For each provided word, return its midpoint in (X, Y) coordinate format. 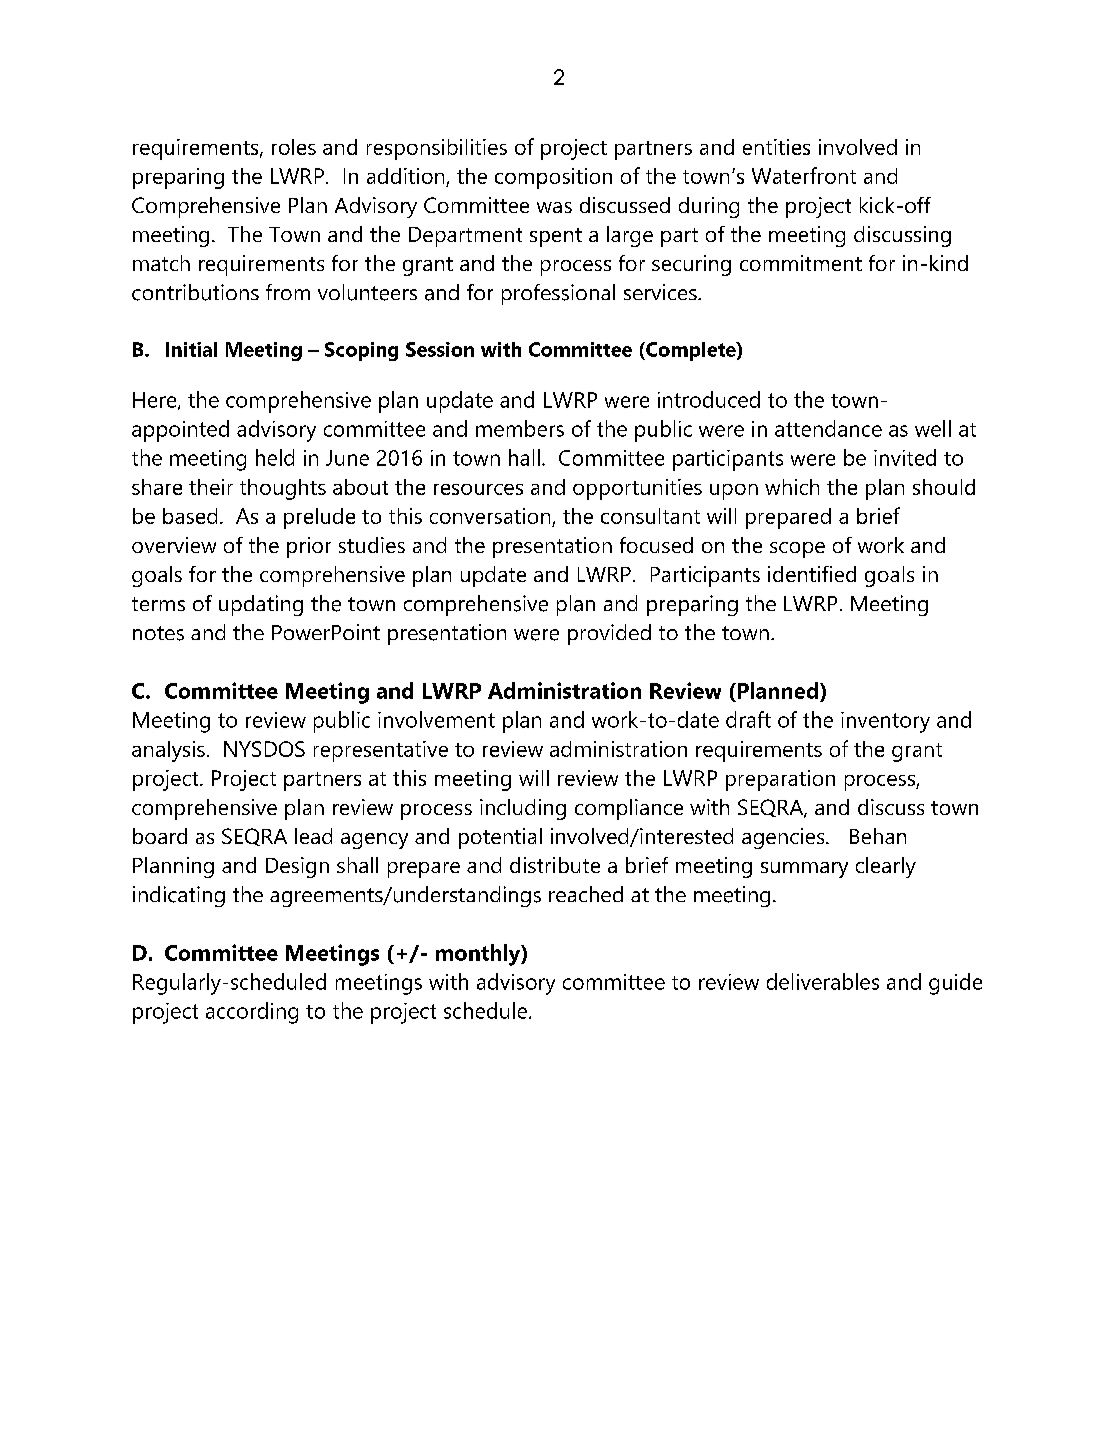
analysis (168, 751)
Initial (191, 349)
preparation (780, 780)
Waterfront (804, 175)
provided (609, 634)
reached (586, 894)
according (252, 1013)
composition (553, 178)
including (523, 809)
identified (812, 574)
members (520, 428)
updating (261, 605)
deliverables (823, 981)
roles (294, 147)
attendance (828, 428)
